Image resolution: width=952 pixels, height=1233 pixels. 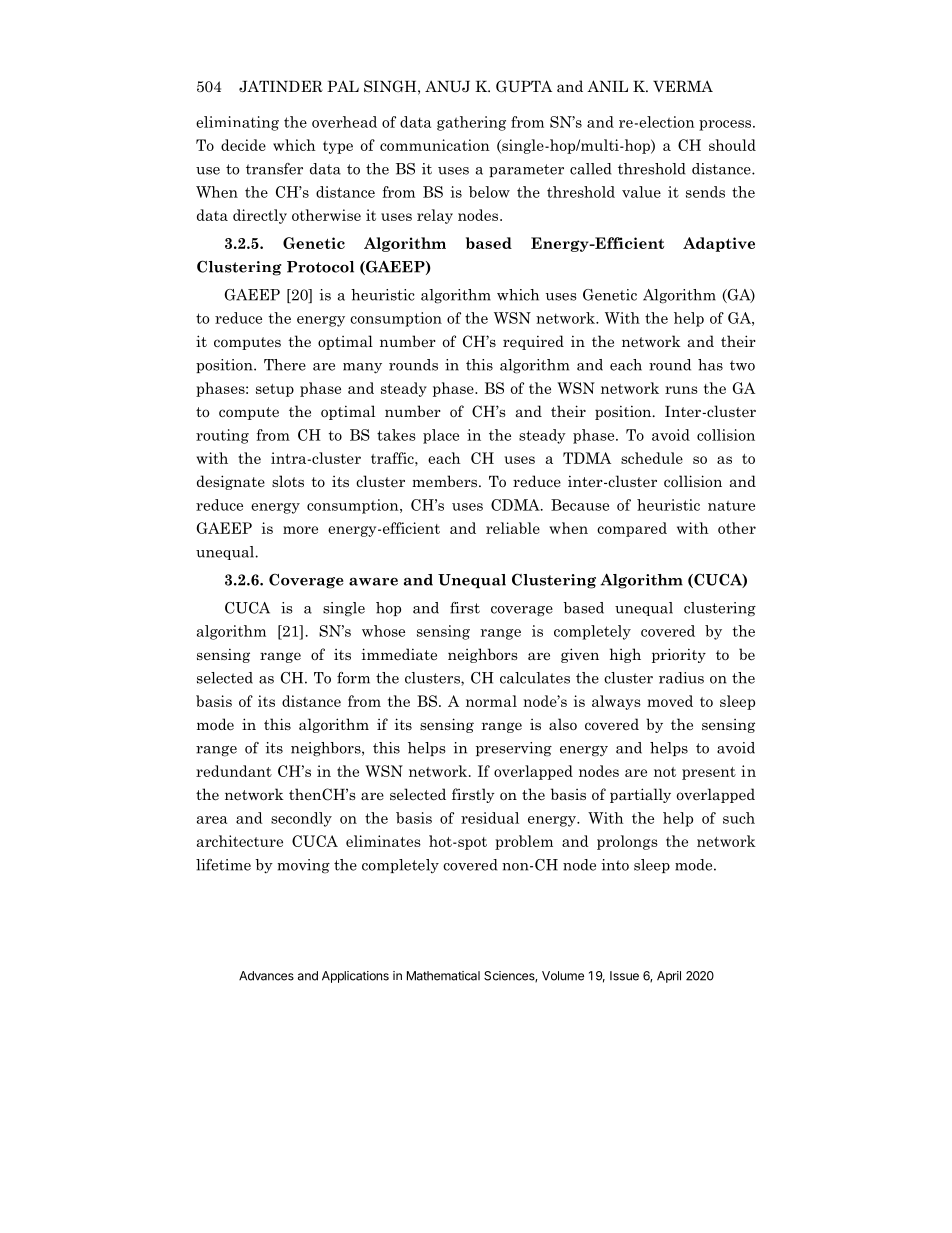 What do you see at coordinates (266, 976) in the page?
I see `Advances` at bounding box center [266, 976].
